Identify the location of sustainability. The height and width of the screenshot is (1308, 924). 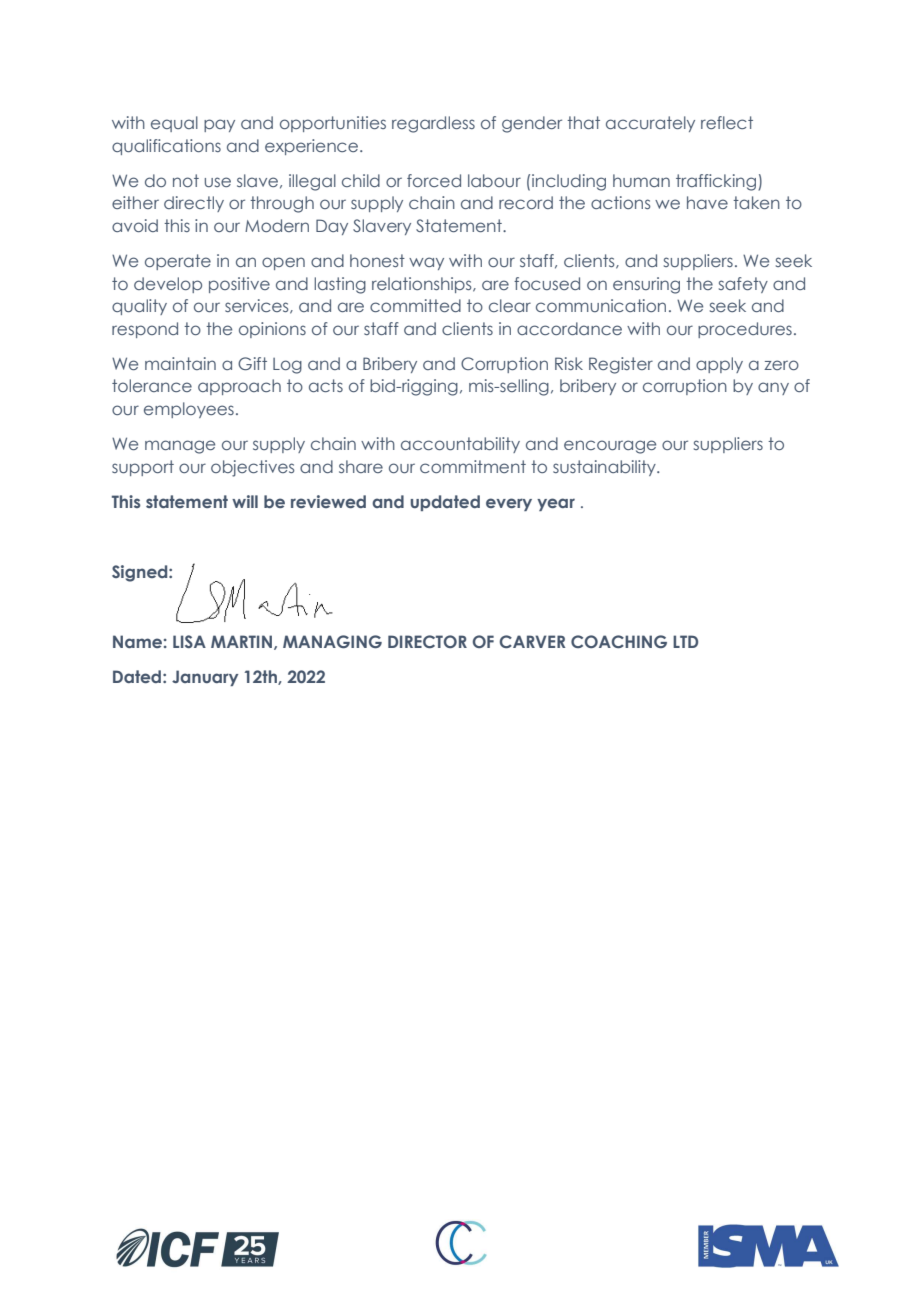
(605, 468).
